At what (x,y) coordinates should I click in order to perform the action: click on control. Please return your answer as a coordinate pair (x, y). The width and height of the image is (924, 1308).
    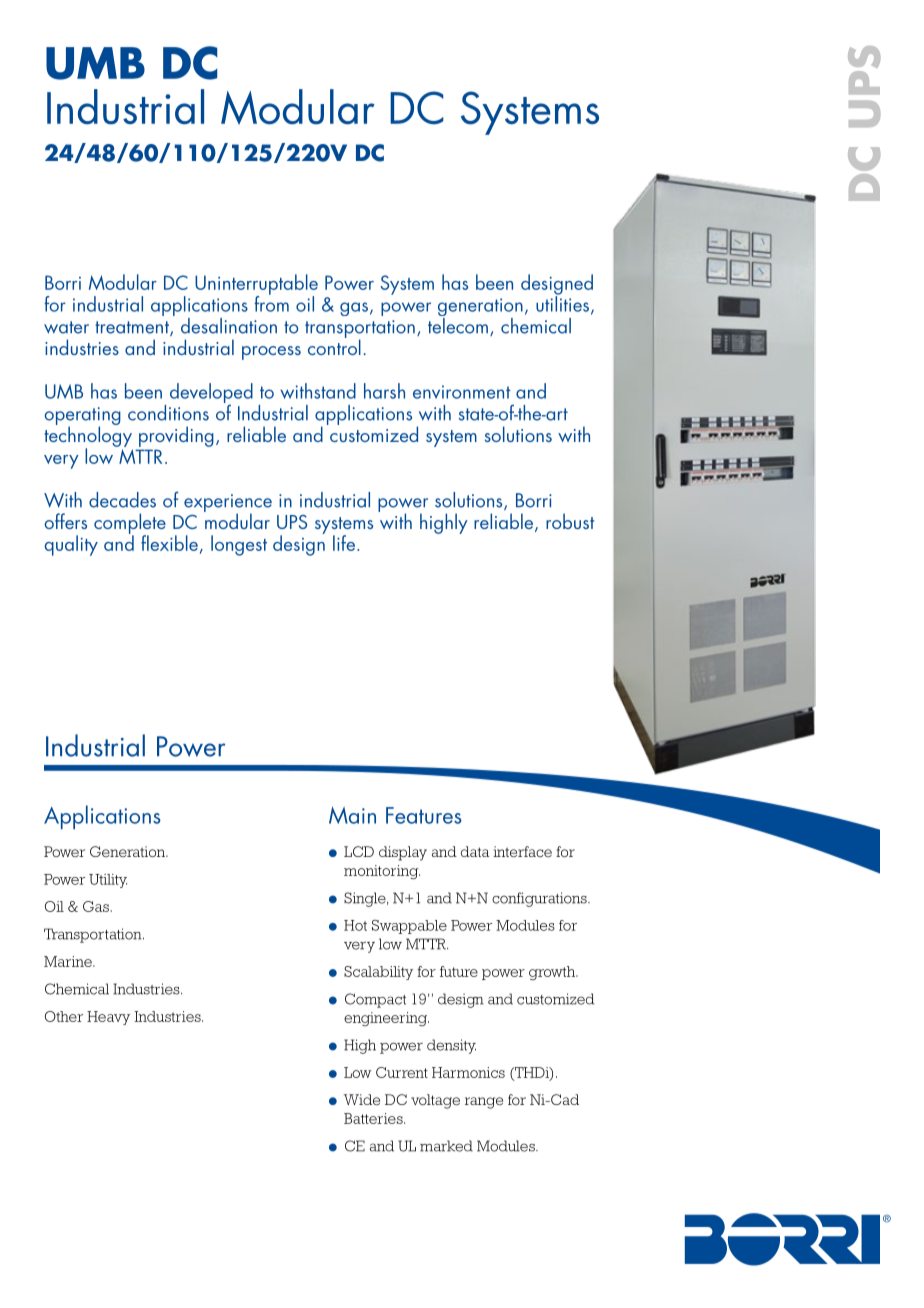
    Looking at the image, I should click on (334, 346).
